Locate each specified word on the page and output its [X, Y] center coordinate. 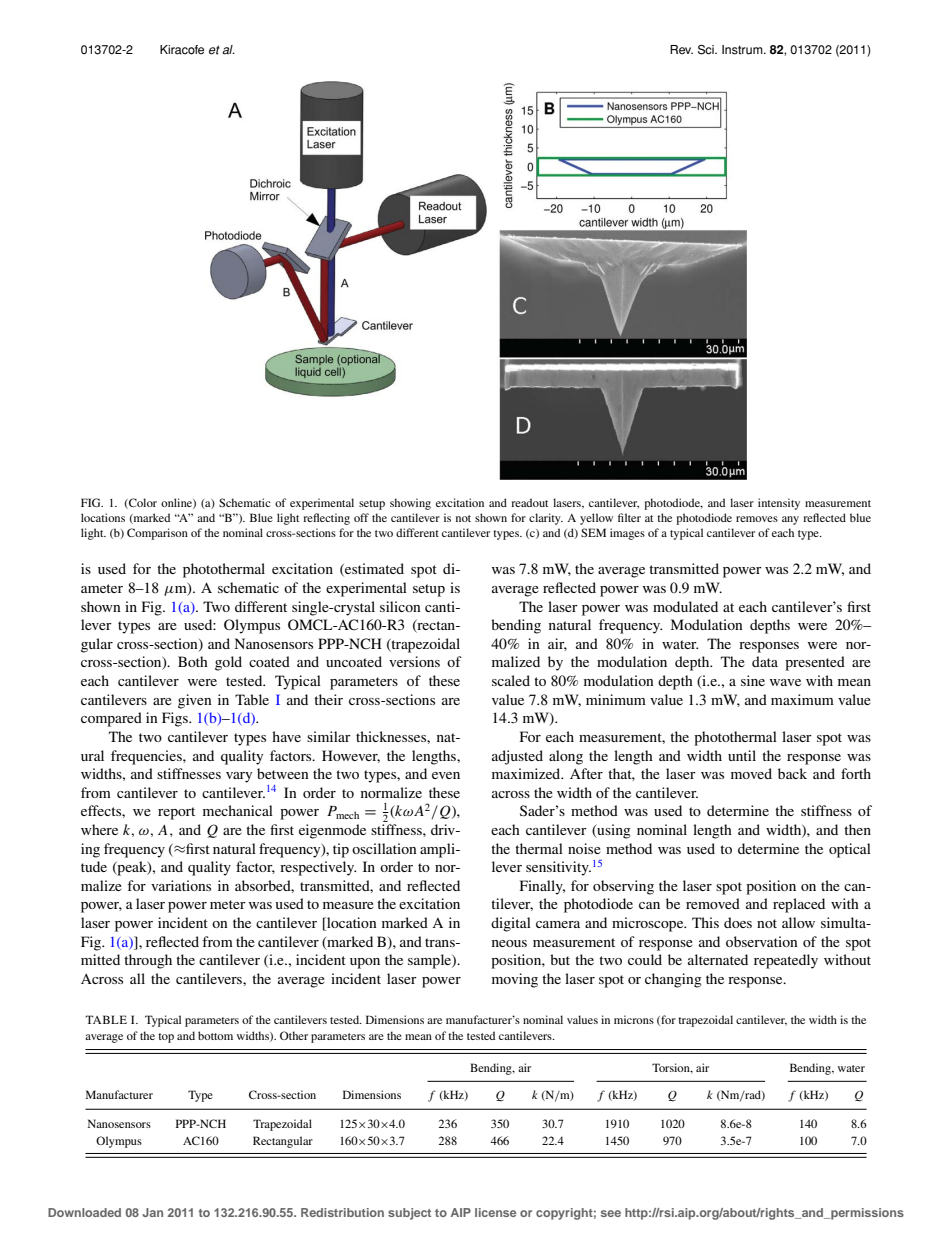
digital [511, 924]
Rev [681, 50]
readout [529, 502]
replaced [799, 905]
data [765, 661]
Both [193, 661]
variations [181, 885]
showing [410, 504]
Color [142, 503]
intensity [779, 504]
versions [414, 661]
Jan [152, 1212]
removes [757, 519]
